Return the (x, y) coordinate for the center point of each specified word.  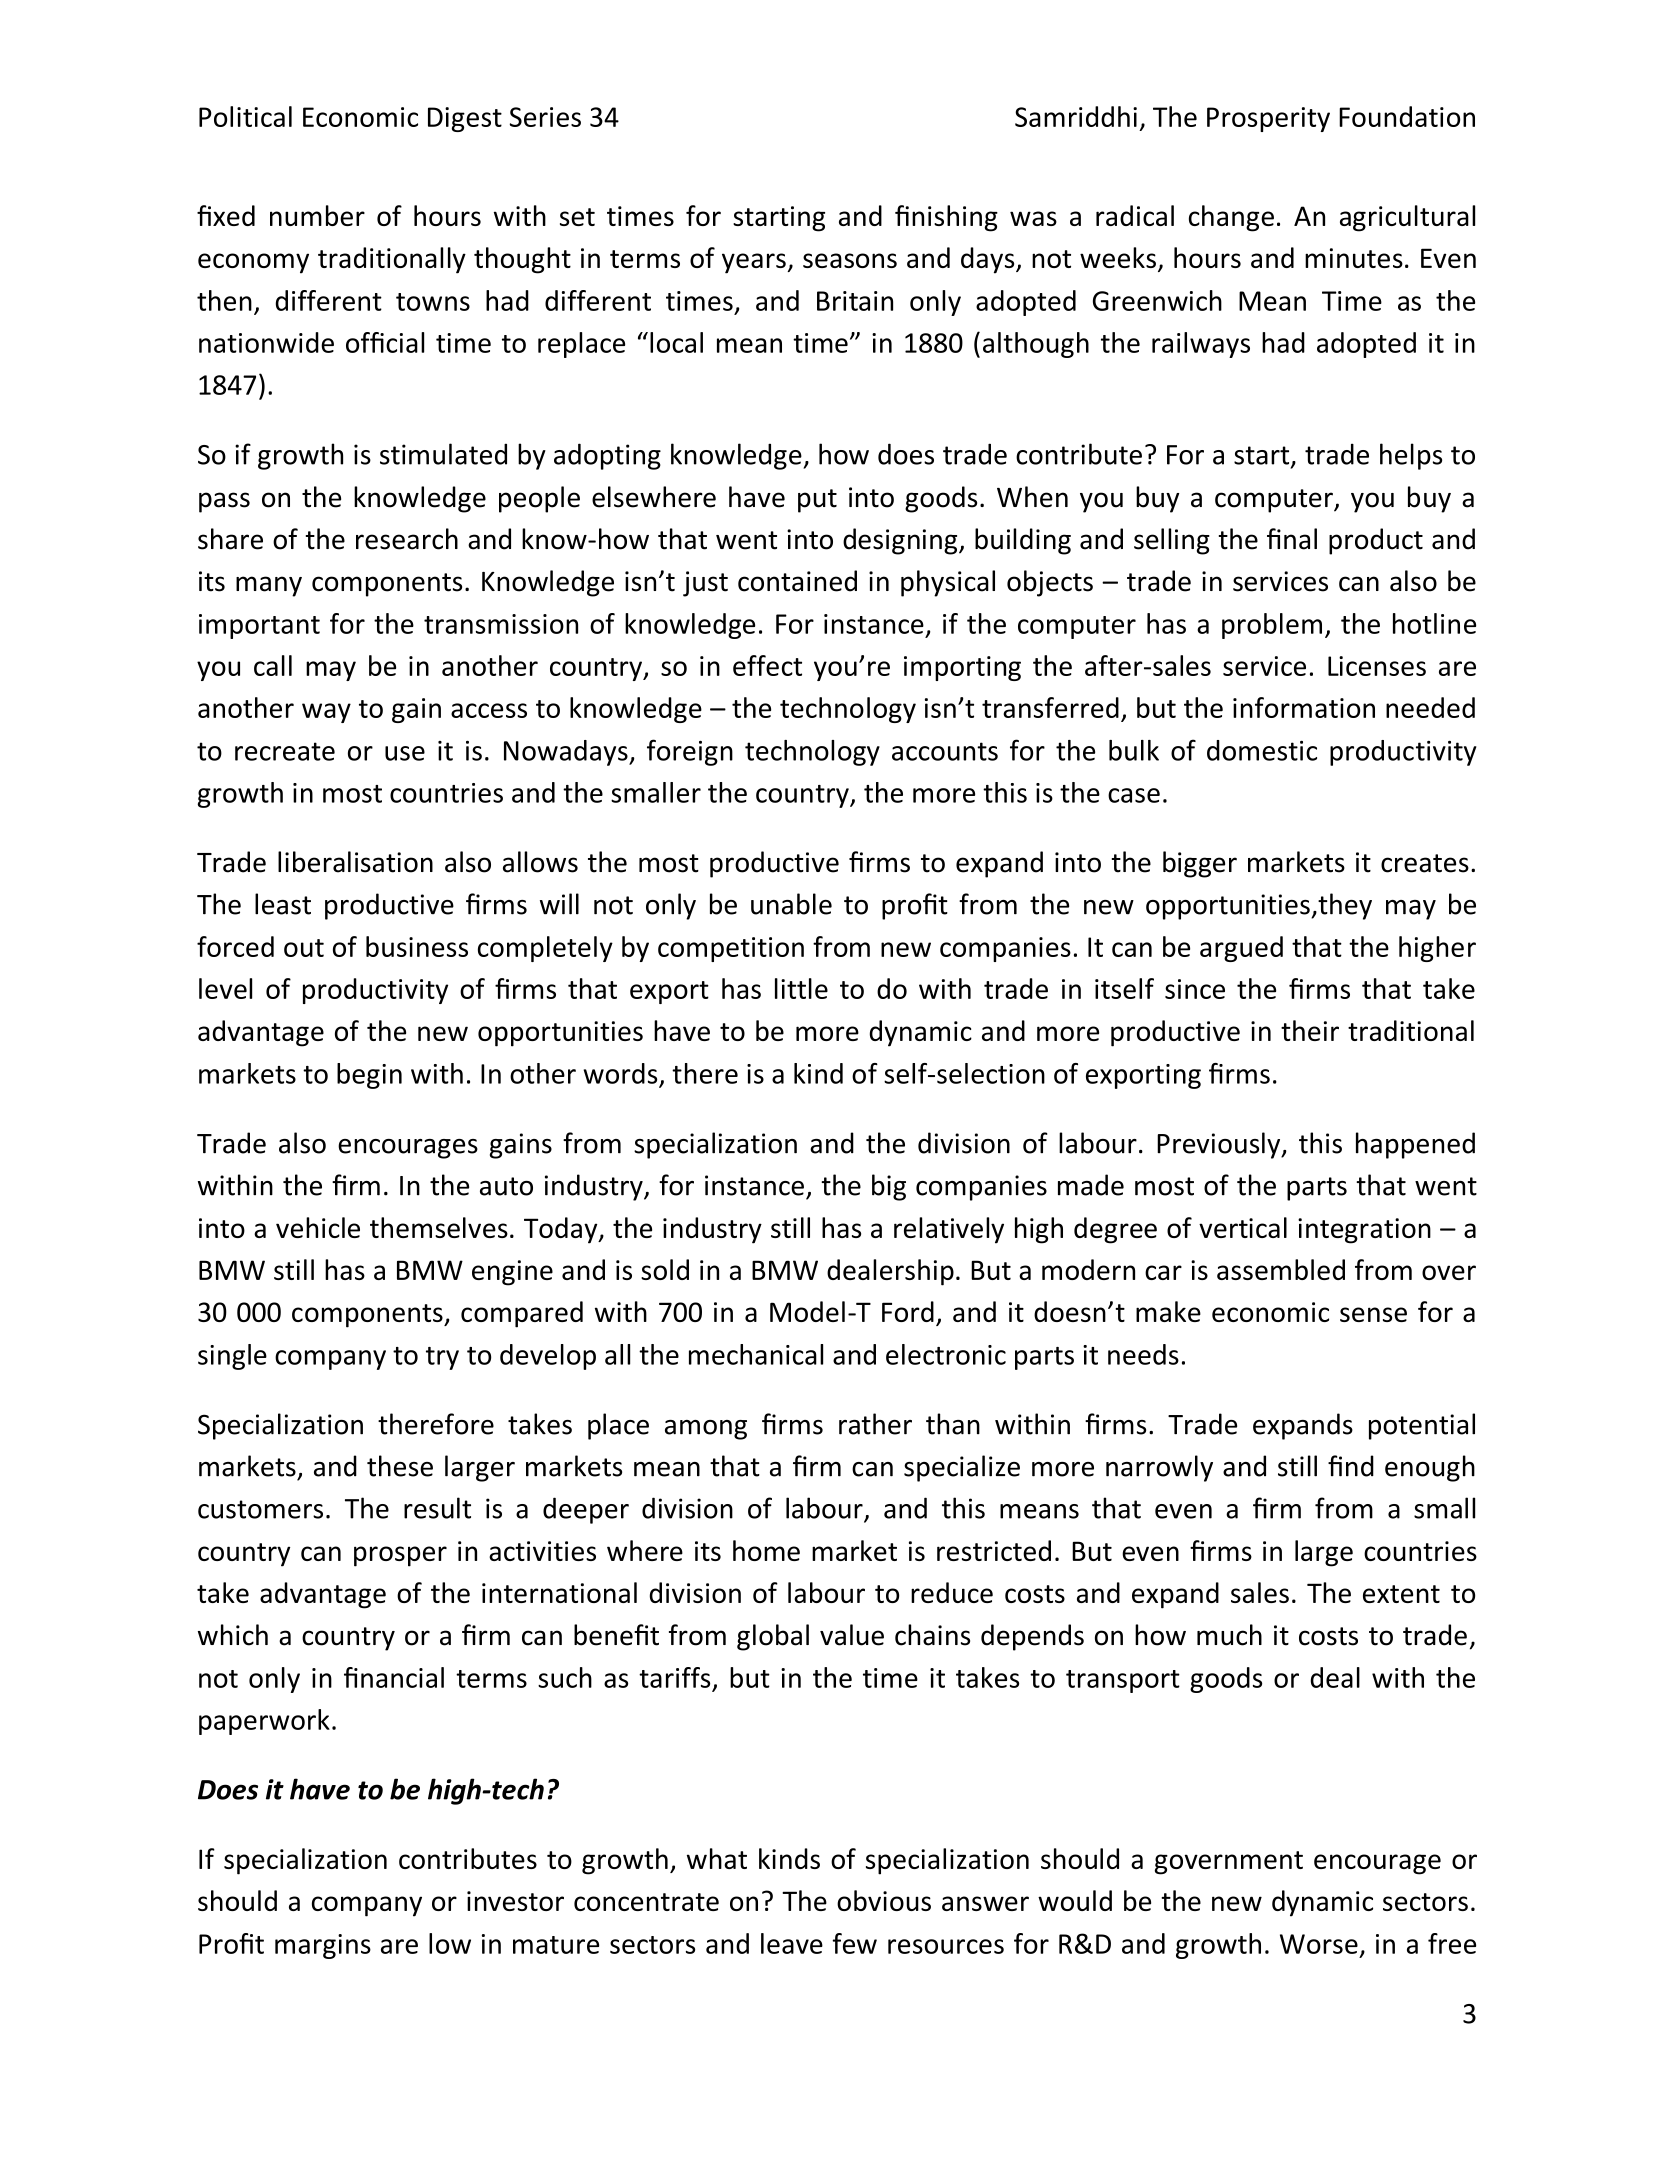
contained (797, 581)
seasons (850, 260)
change (1231, 218)
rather (875, 1424)
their (1310, 1030)
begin (369, 1076)
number (317, 215)
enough (1430, 1468)
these (400, 1466)
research (407, 539)
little (801, 988)
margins (323, 1946)
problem (1272, 626)
